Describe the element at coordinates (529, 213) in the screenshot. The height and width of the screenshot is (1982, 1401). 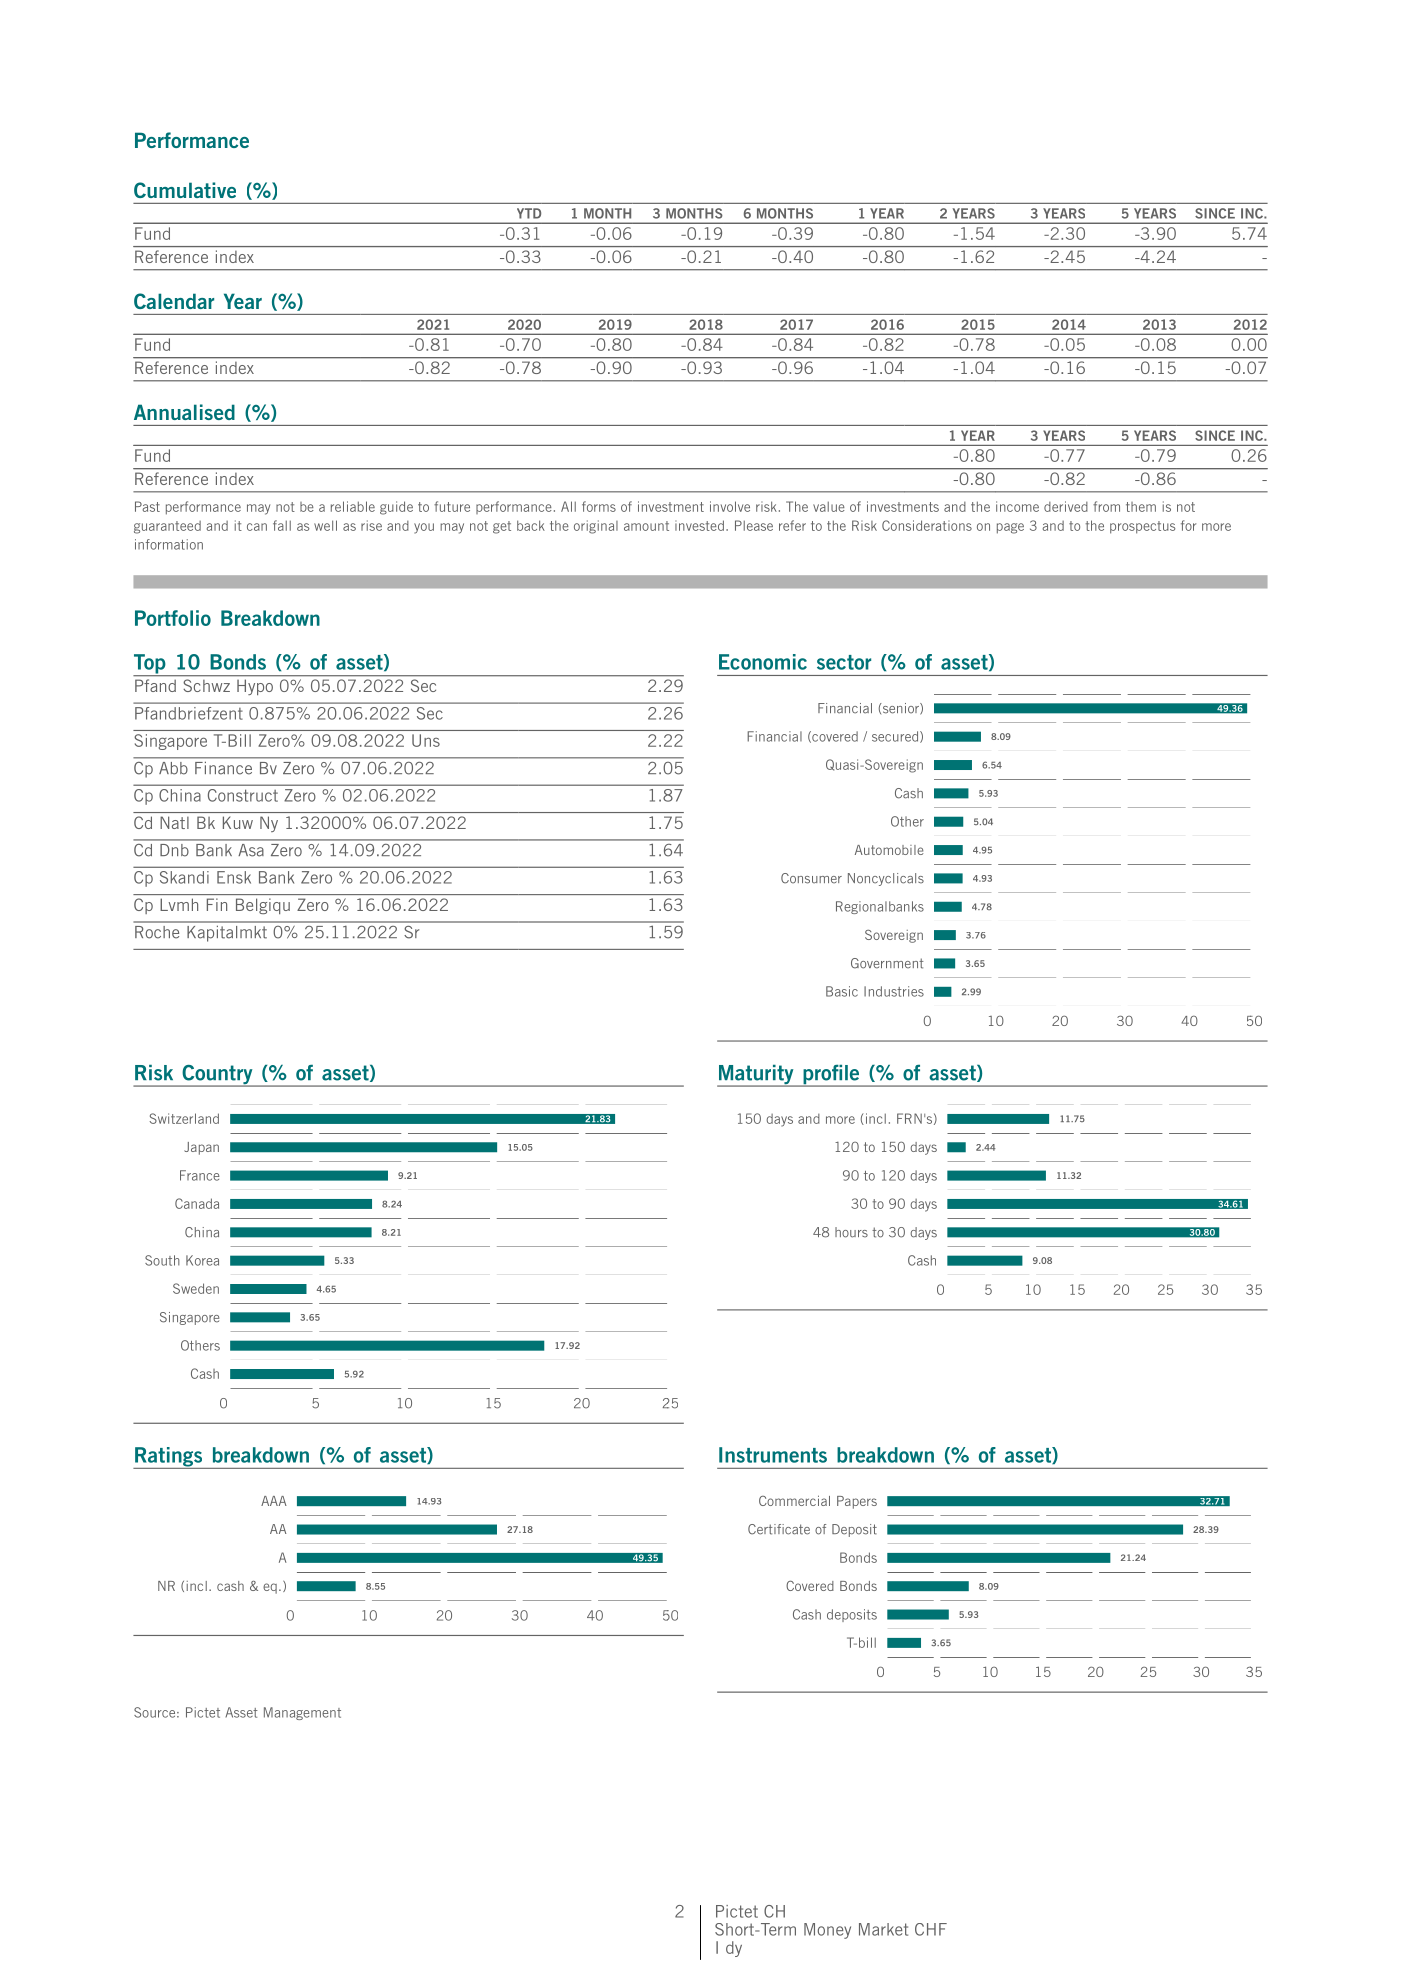
I see `YTD` at that location.
